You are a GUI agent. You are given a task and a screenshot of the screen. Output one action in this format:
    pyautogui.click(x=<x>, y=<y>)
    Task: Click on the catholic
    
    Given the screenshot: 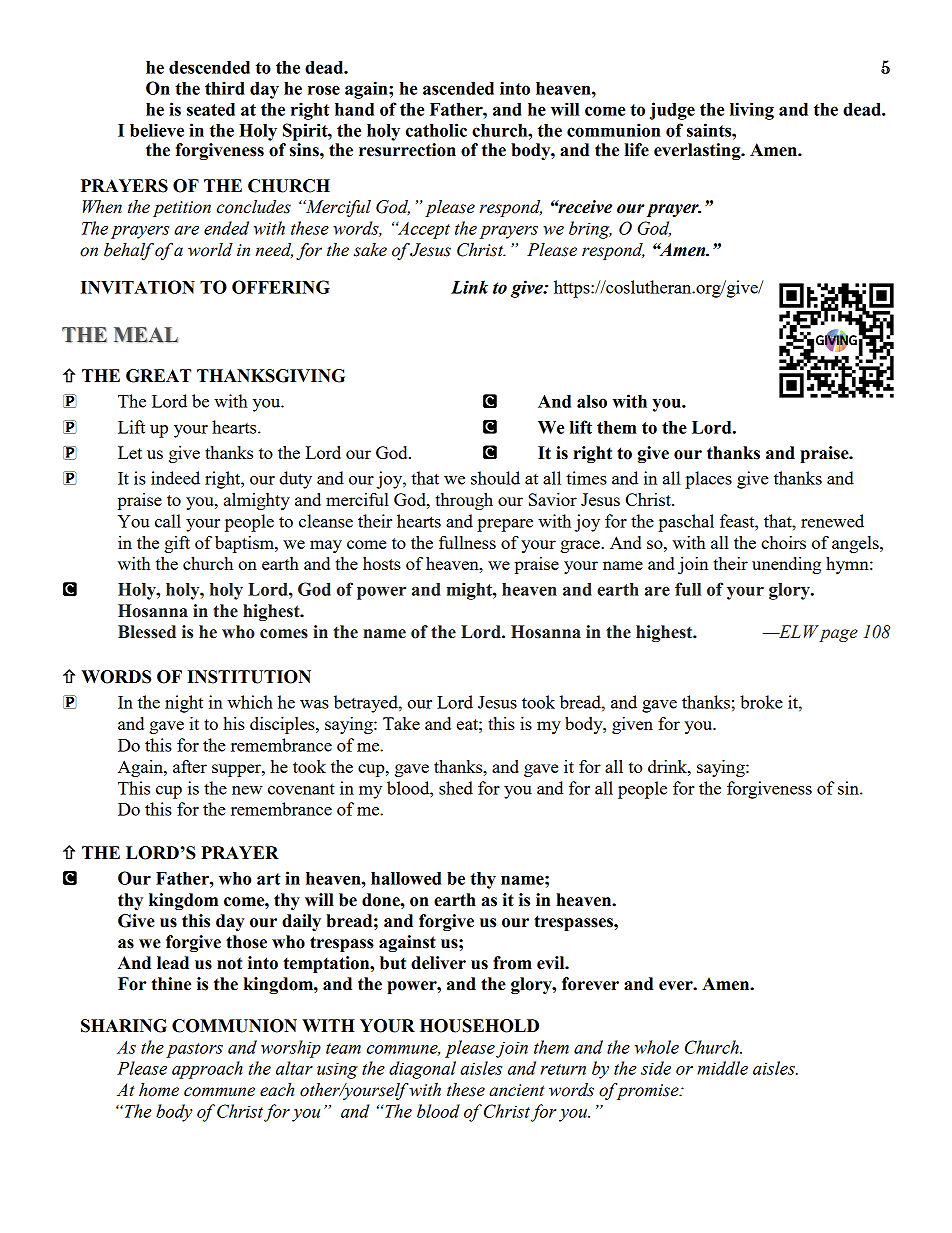 What is the action you would take?
    pyautogui.click(x=436, y=130)
